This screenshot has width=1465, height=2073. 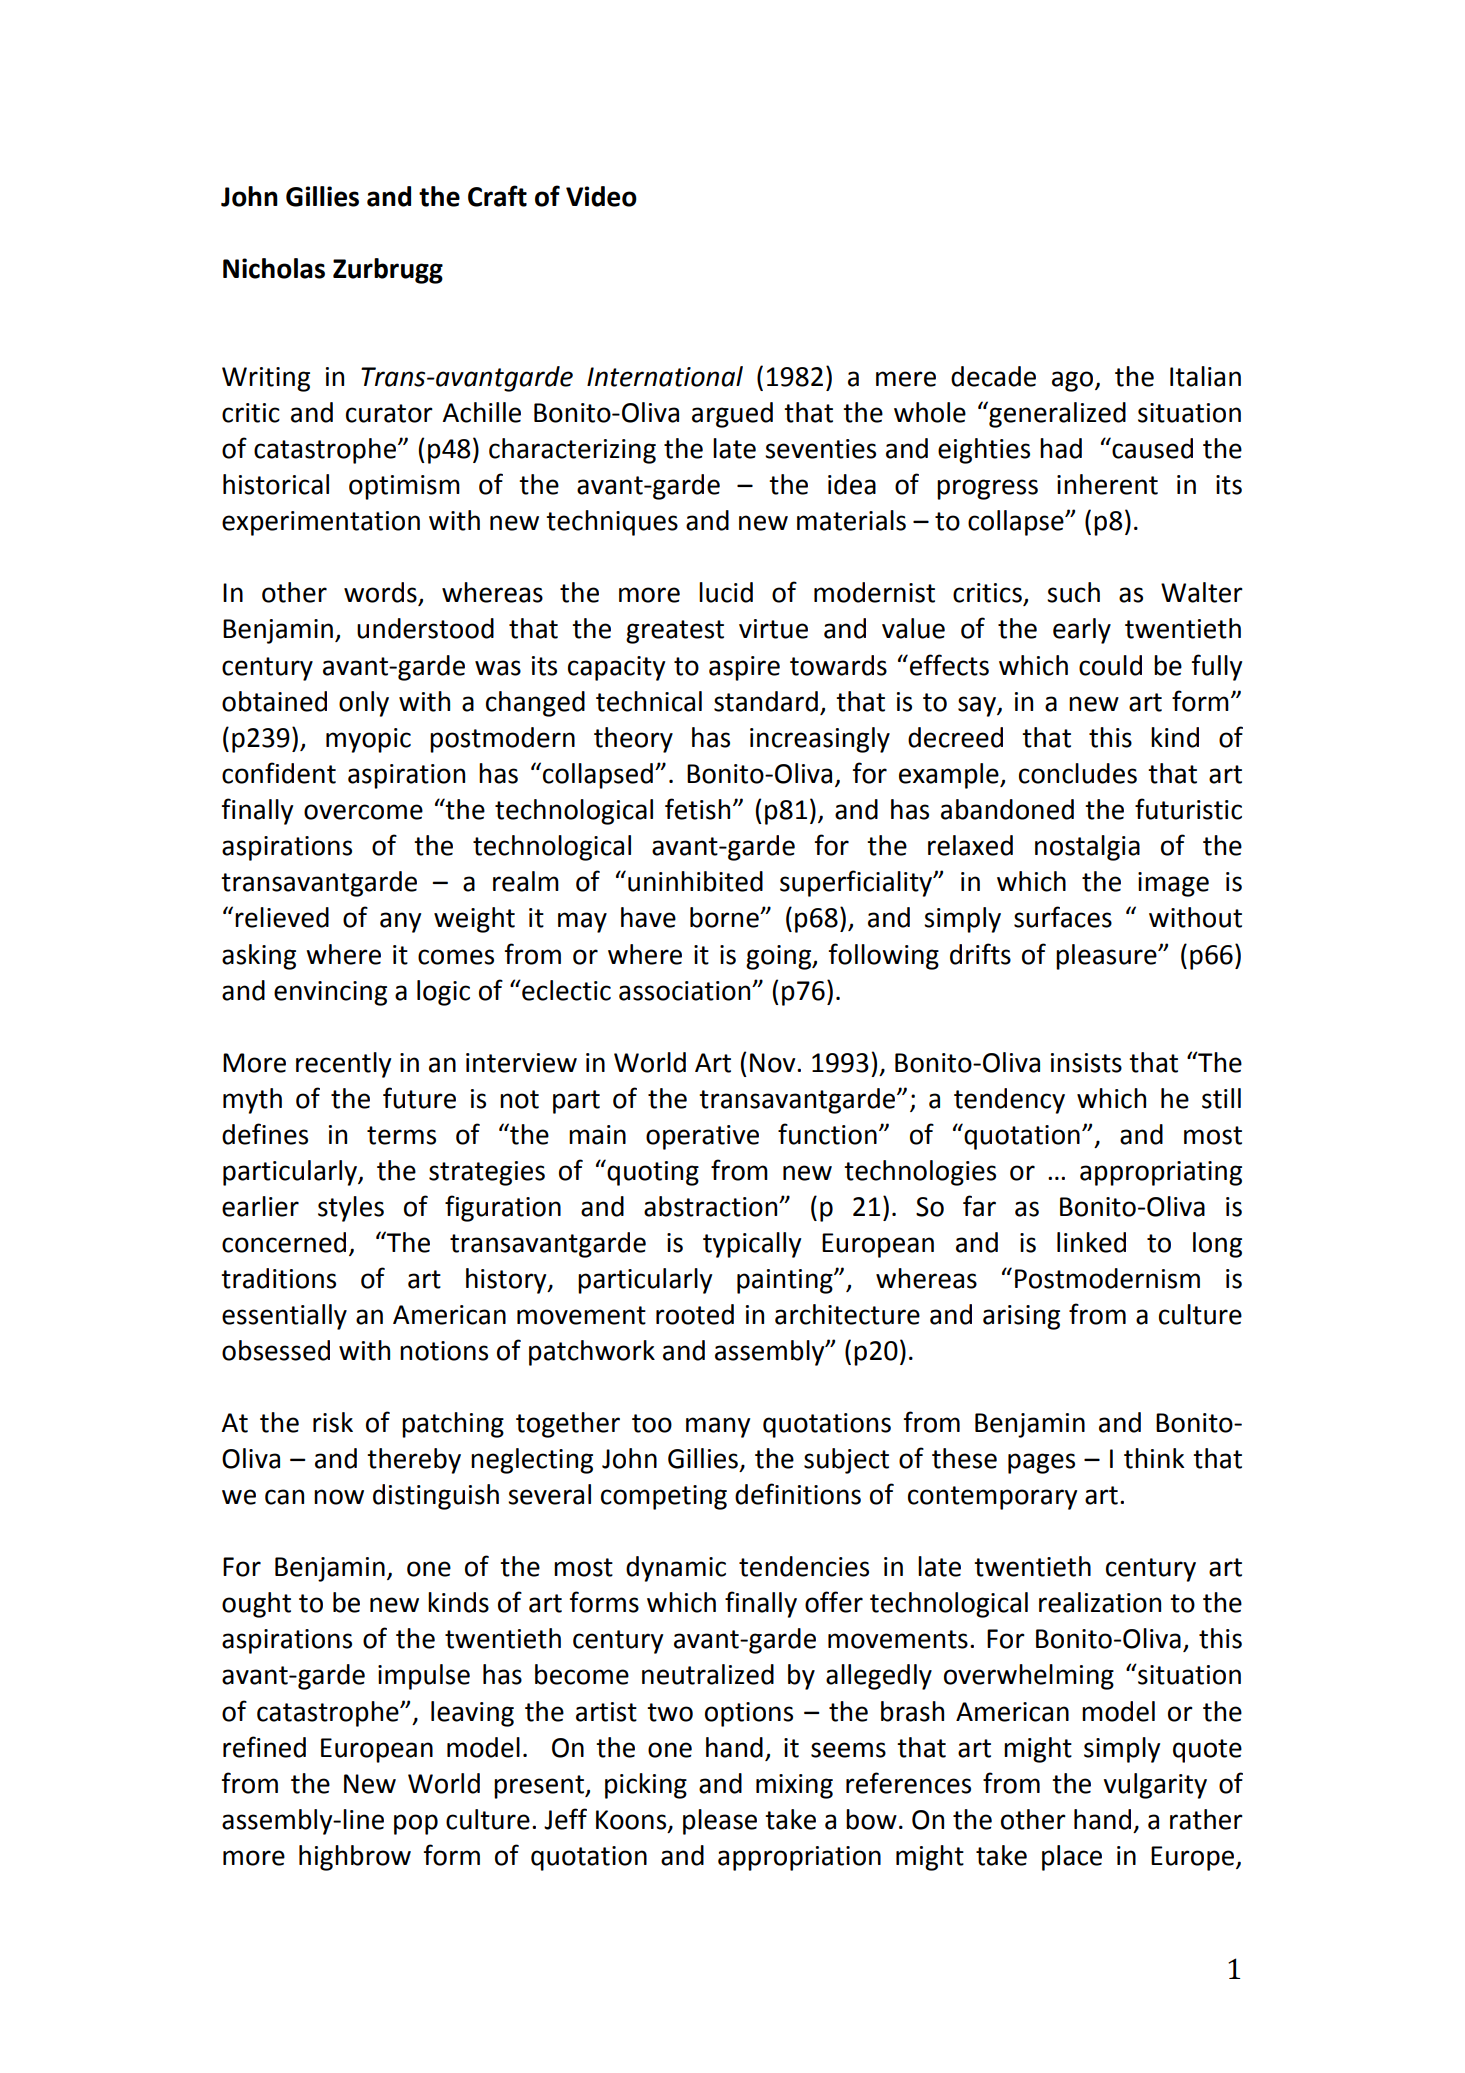 What do you see at coordinates (351, 1209) in the screenshot?
I see `styles` at bounding box center [351, 1209].
